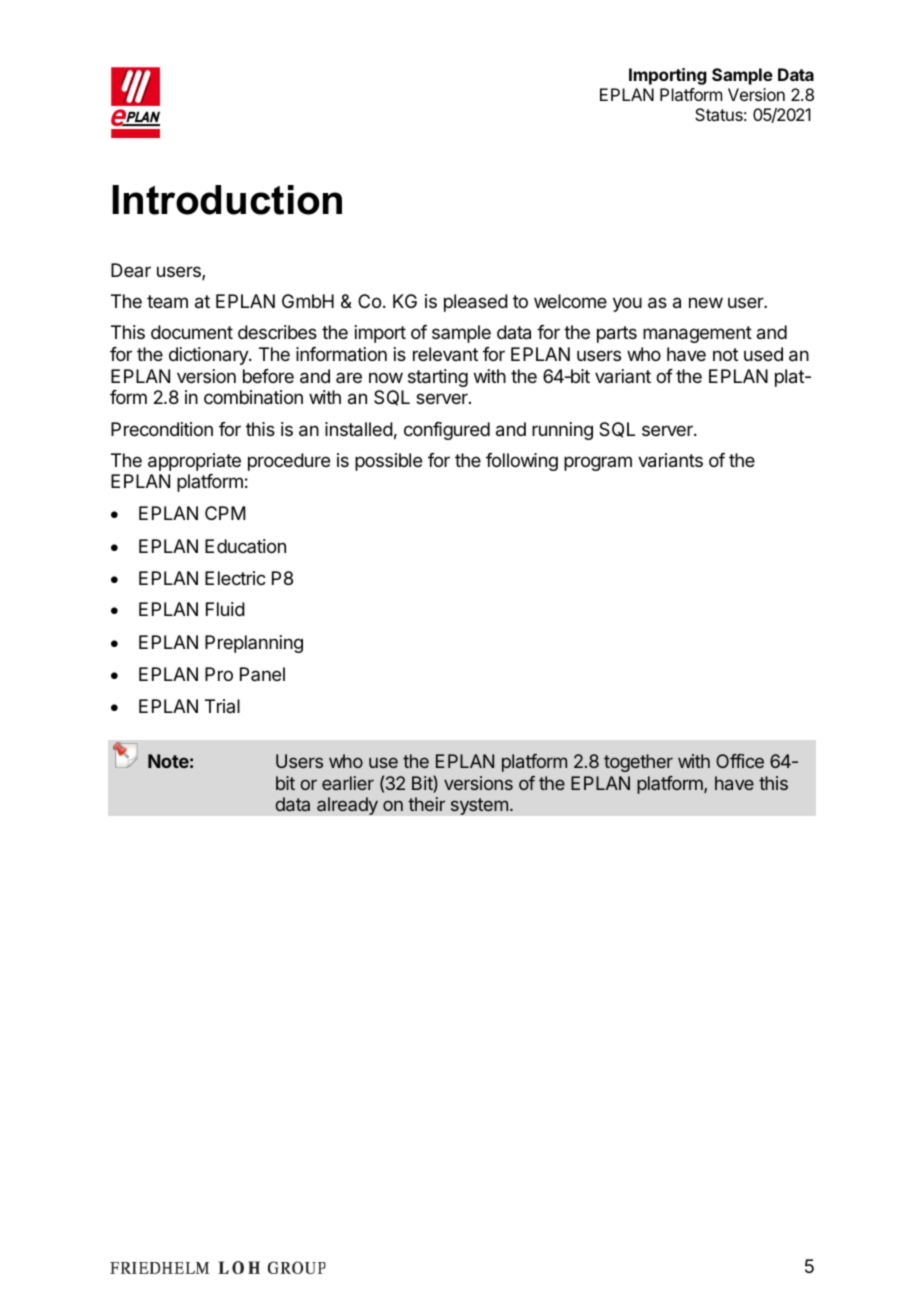 This document has width=924, height=1308. I want to click on Introduction, so click(227, 200).
